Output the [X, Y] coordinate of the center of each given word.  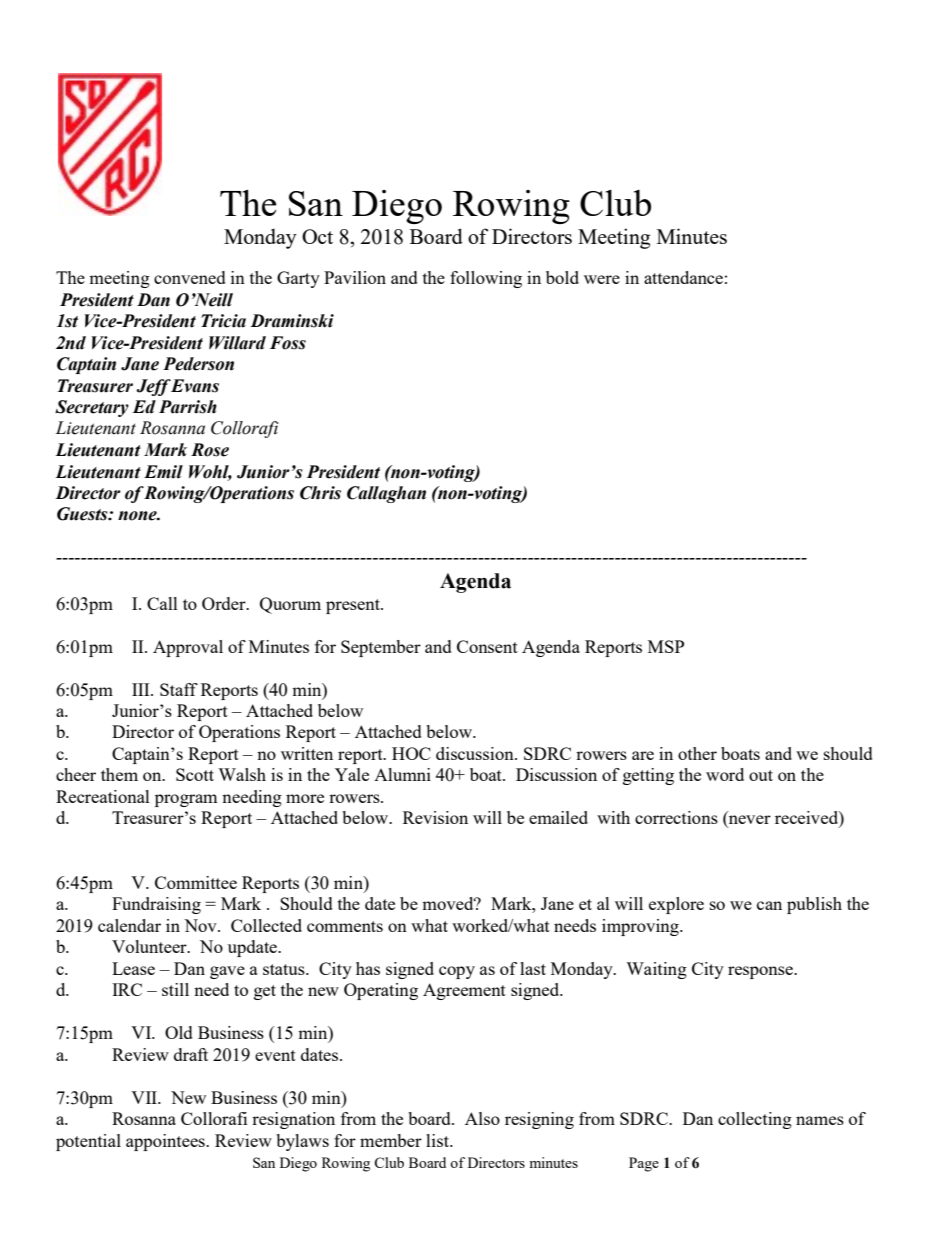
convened [190, 277]
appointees [166, 1142]
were [602, 279]
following [486, 279]
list [439, 1140]
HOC [411, 753]
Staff [179, 689]
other [697, 753]
